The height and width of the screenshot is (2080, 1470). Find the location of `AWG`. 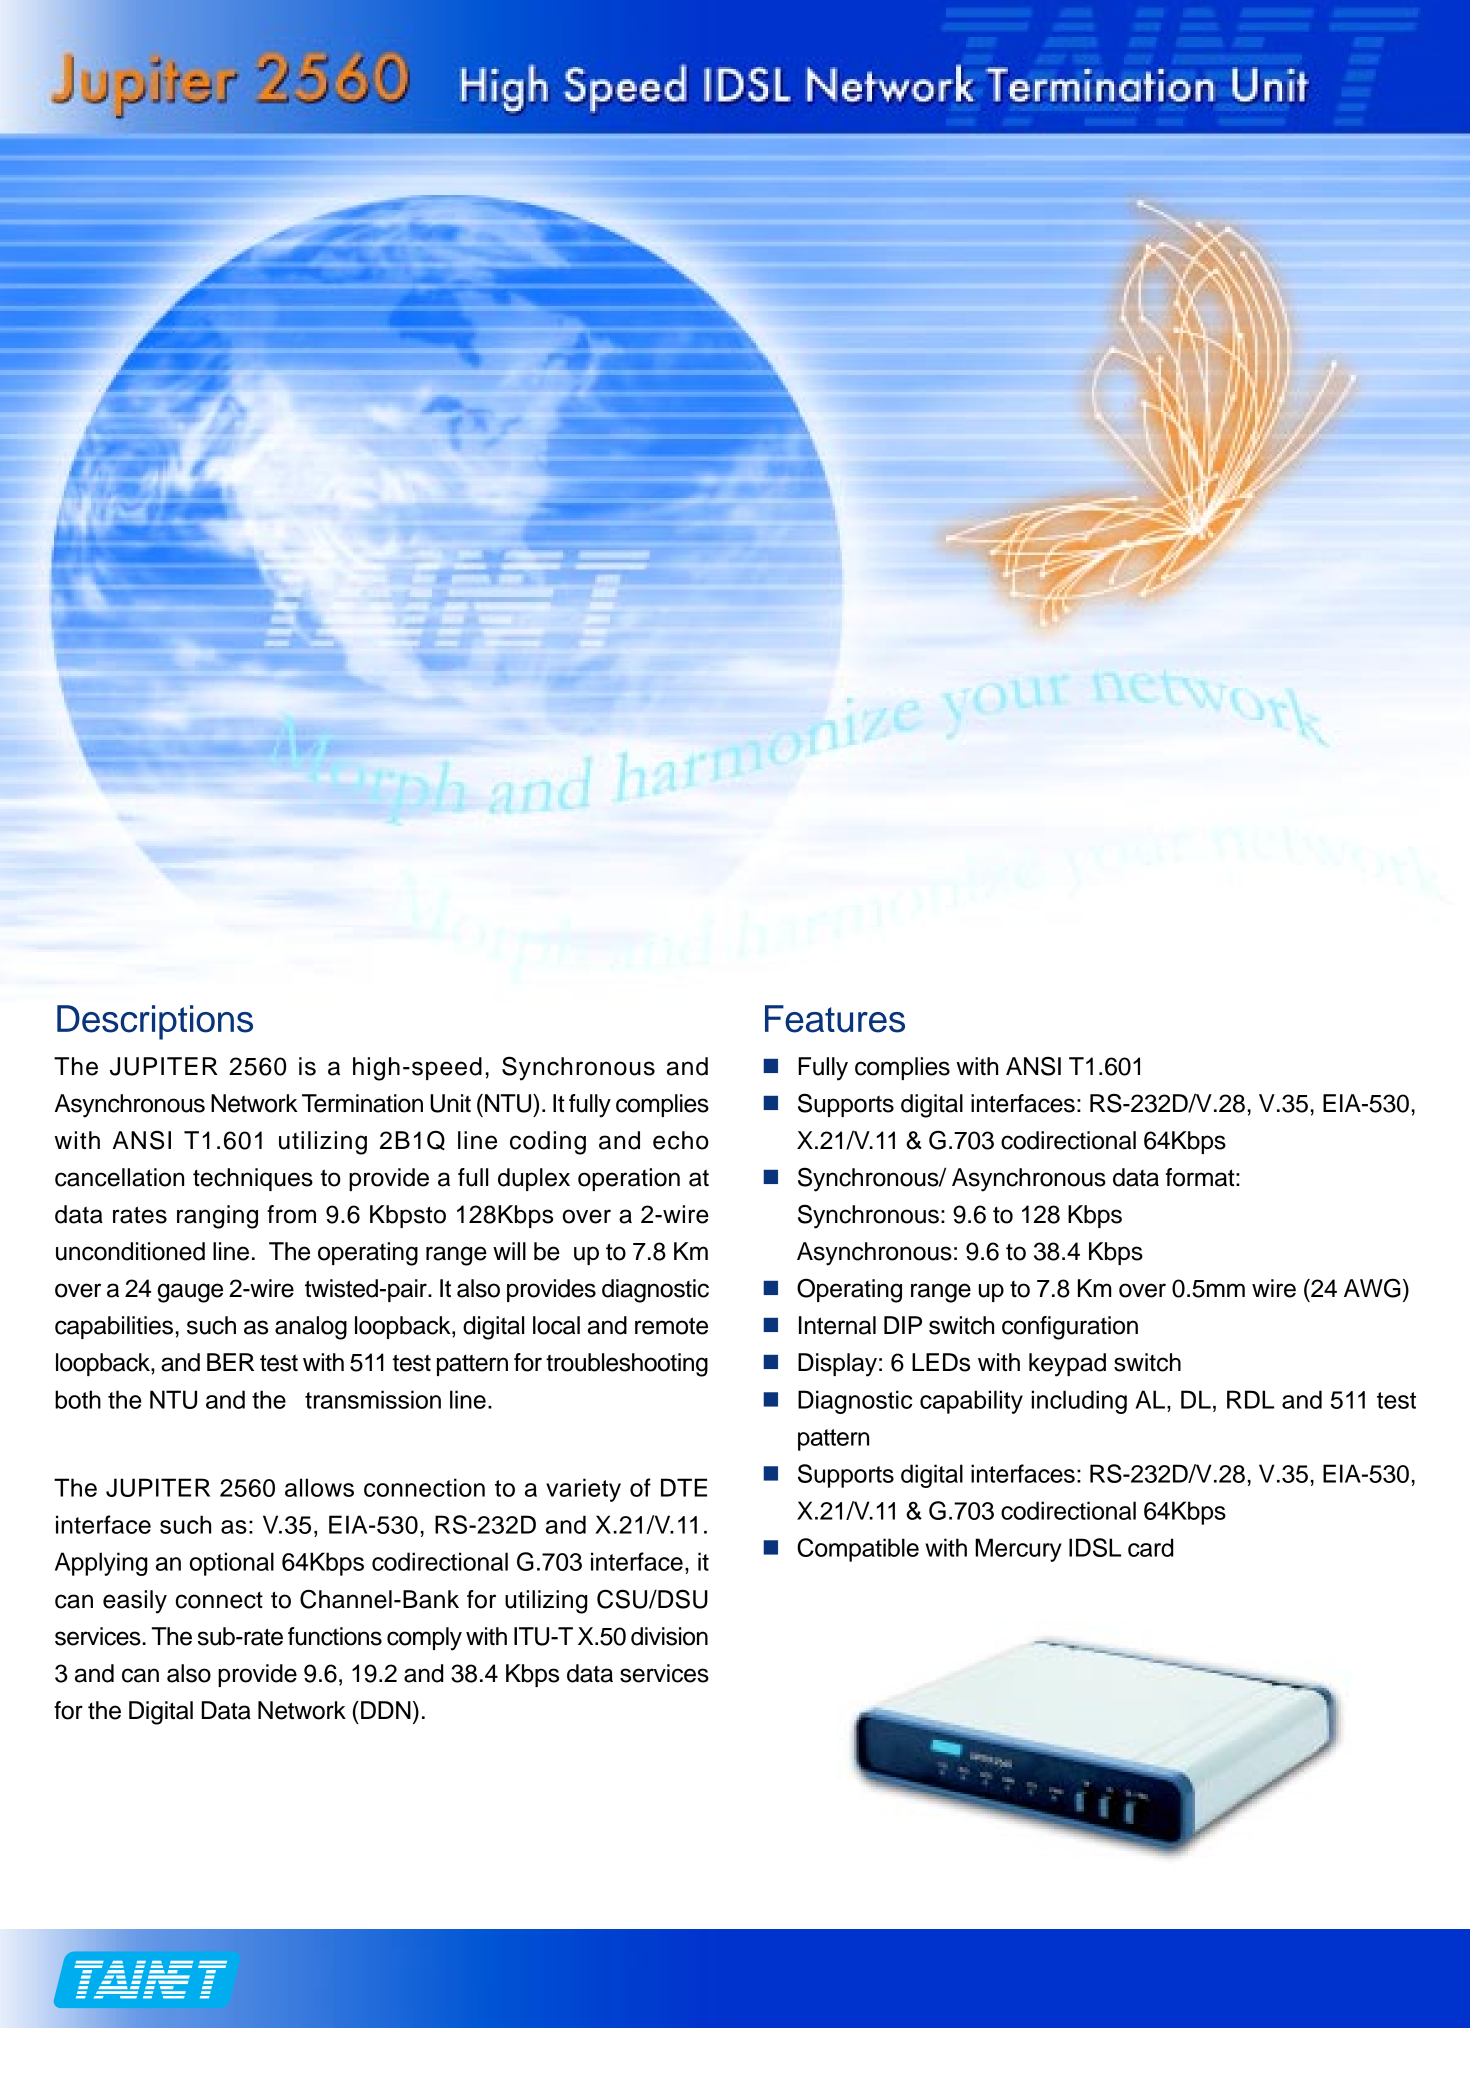

AWG is located at coordinates (1372, 1288).
